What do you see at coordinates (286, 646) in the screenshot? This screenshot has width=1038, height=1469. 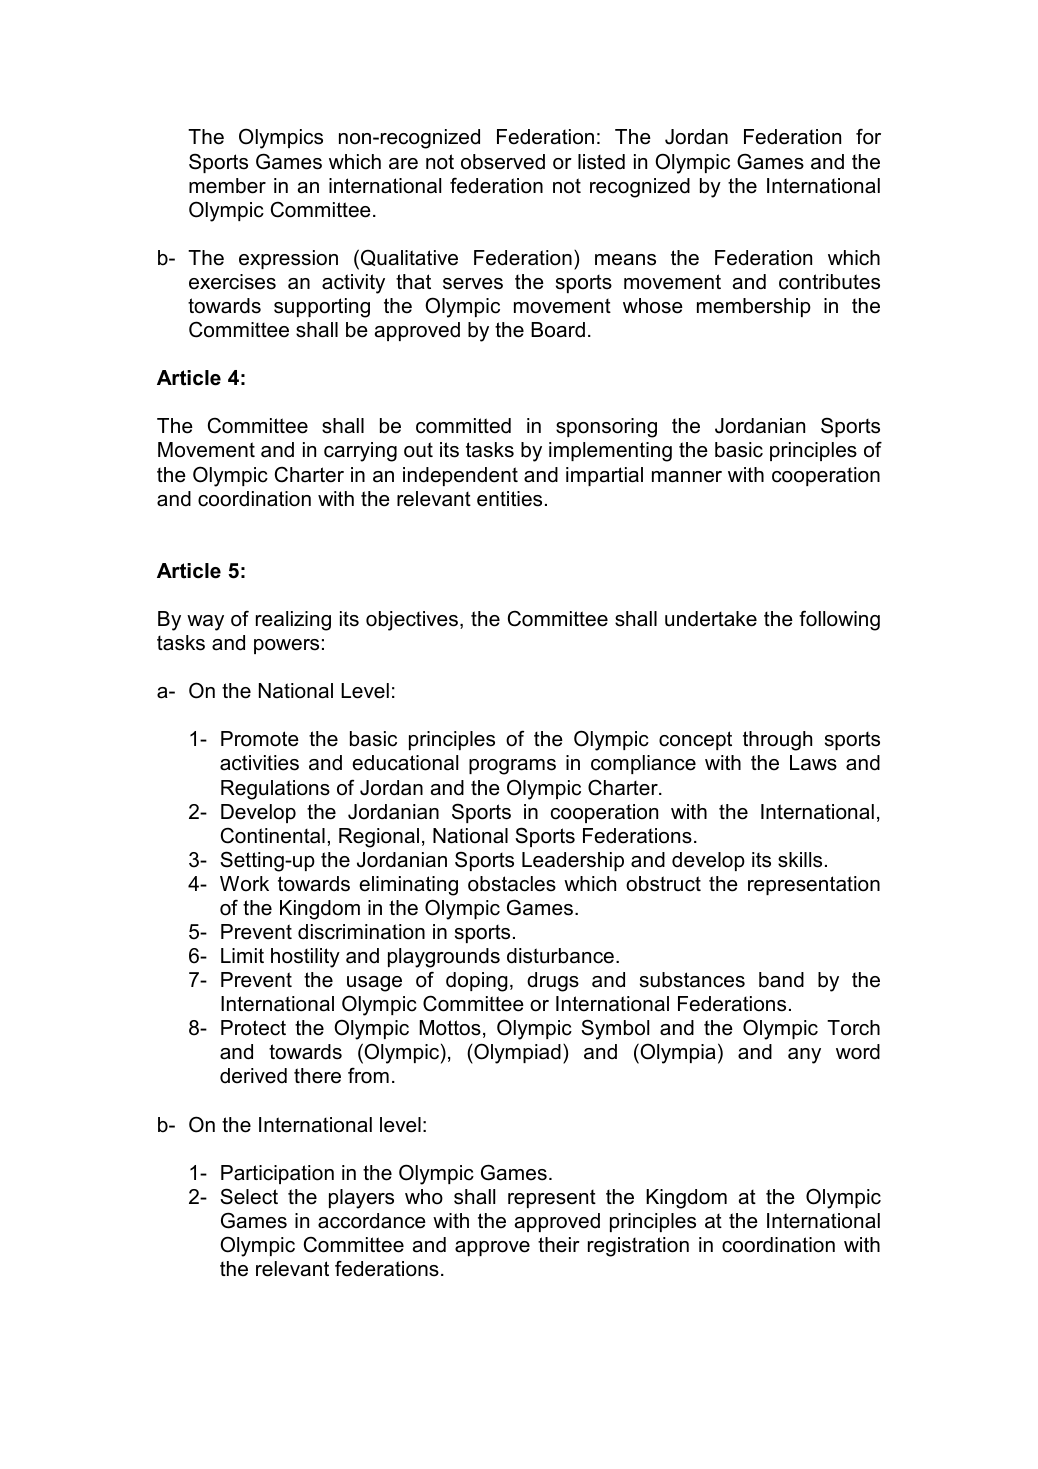 I see `powers` at bounding box center [286, 646].
